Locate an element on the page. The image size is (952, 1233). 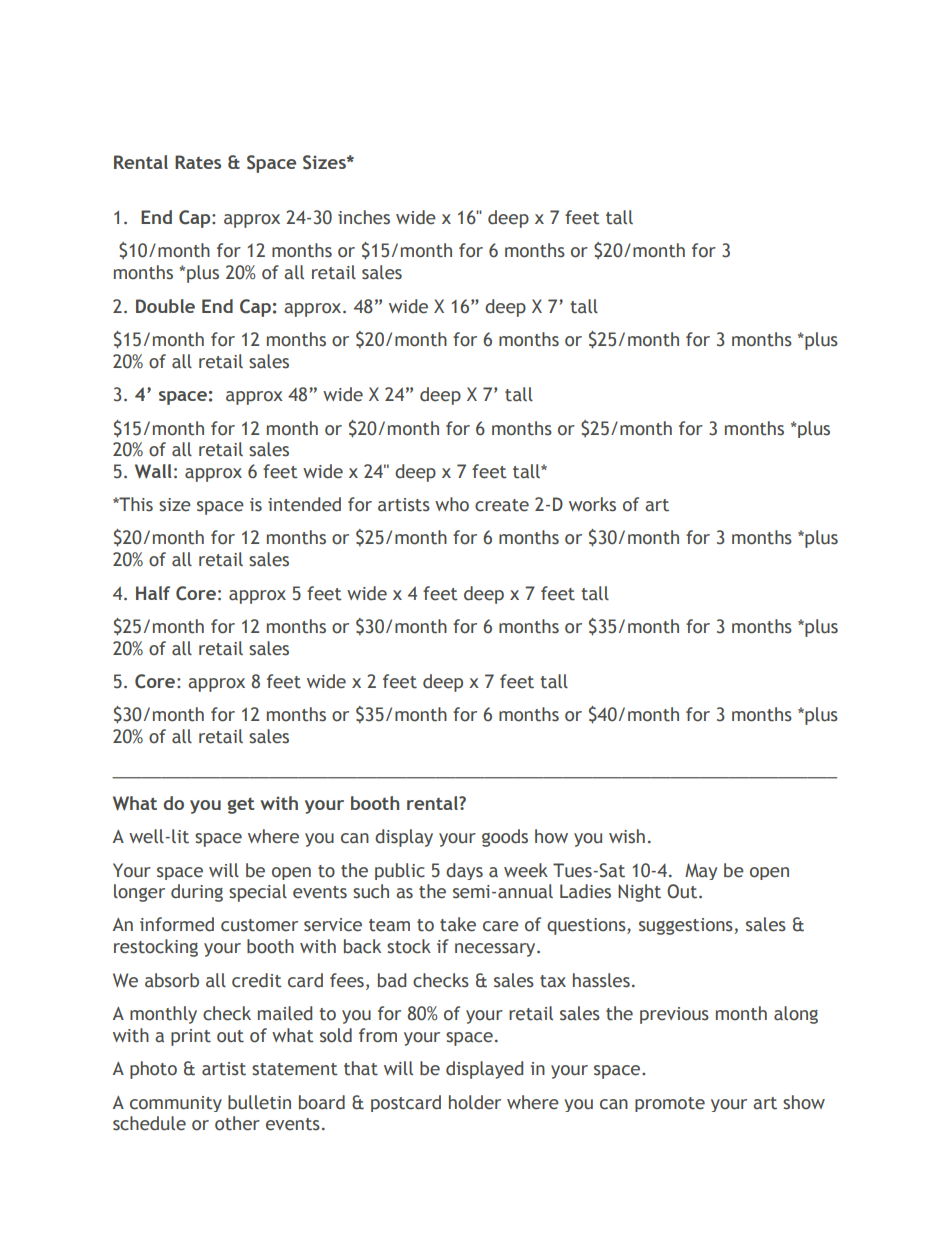
get is located at coordinates (241, 805).
